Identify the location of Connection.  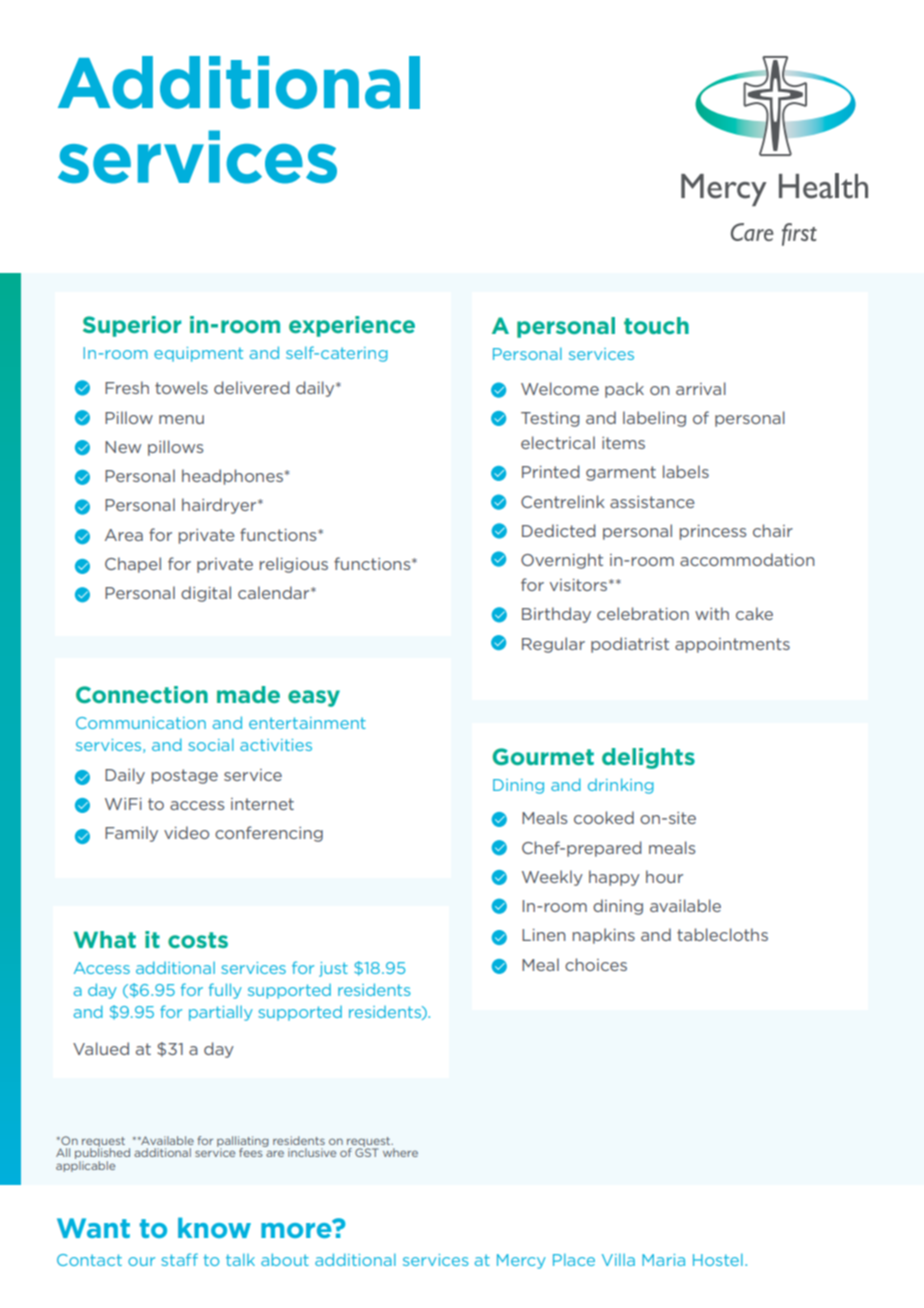
(142, 694).
